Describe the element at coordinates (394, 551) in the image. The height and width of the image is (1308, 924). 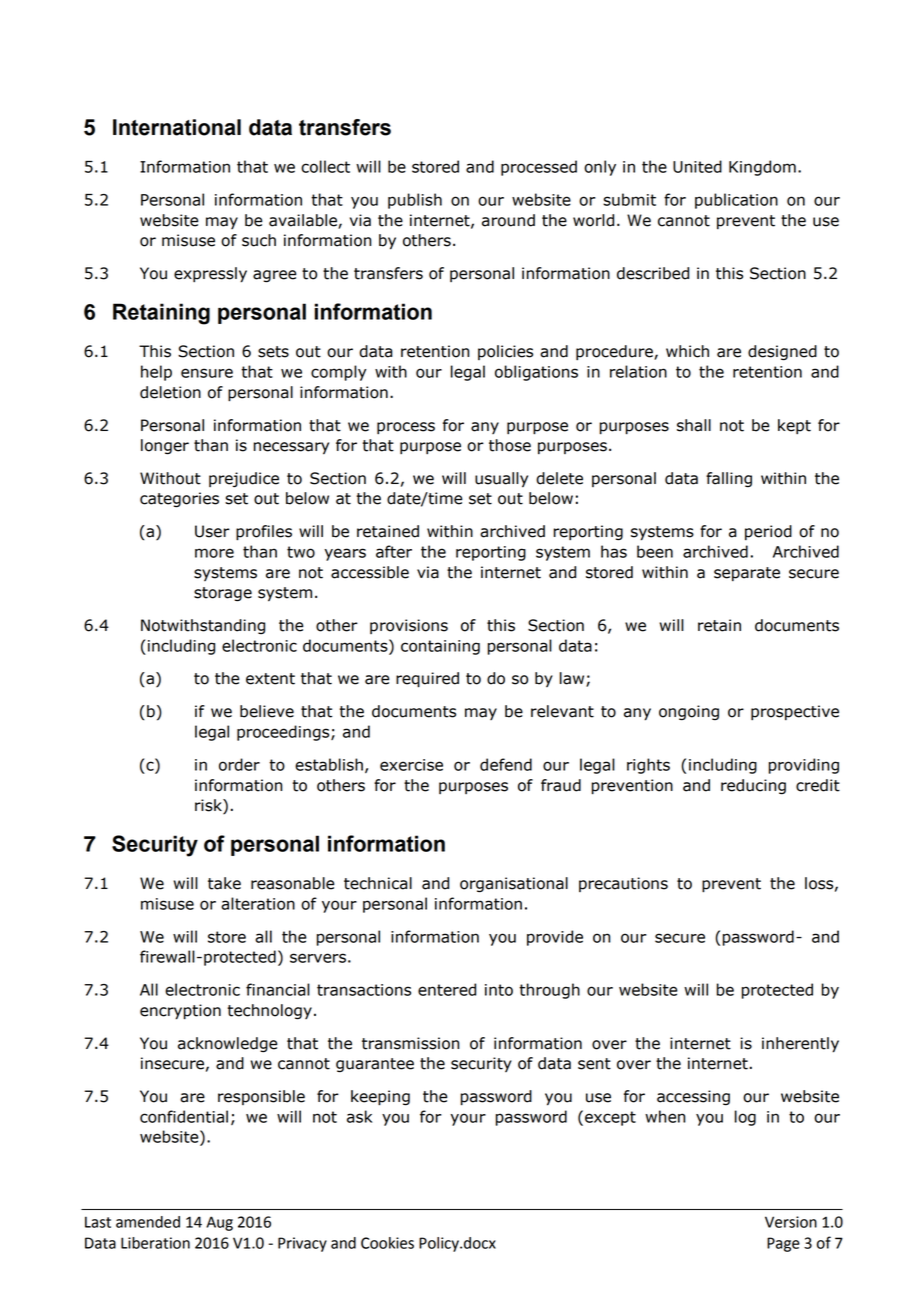
I see `after` at that location.
